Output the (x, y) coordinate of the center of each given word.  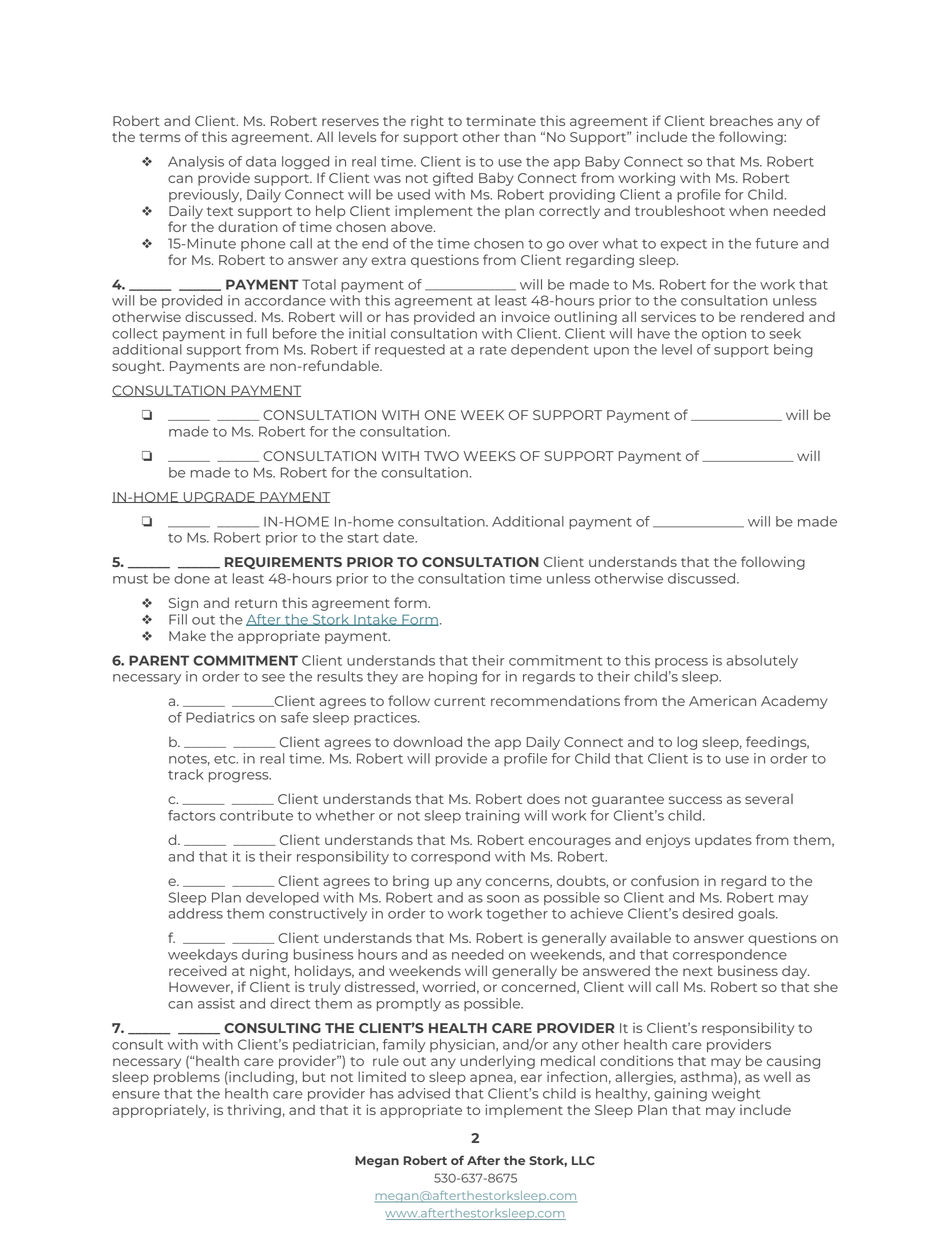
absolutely (762, 662)
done (192, 578)
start (363, 538)
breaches (741, 120)
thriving (254, 1111)
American (722, 700)
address (195, 913)
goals (757, 915)
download (427, 741)
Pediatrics (220, 717)
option (724, 334)
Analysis (196, 163)
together (517, 915)
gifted (453, 179)
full (256, 333)
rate (493, 350)
